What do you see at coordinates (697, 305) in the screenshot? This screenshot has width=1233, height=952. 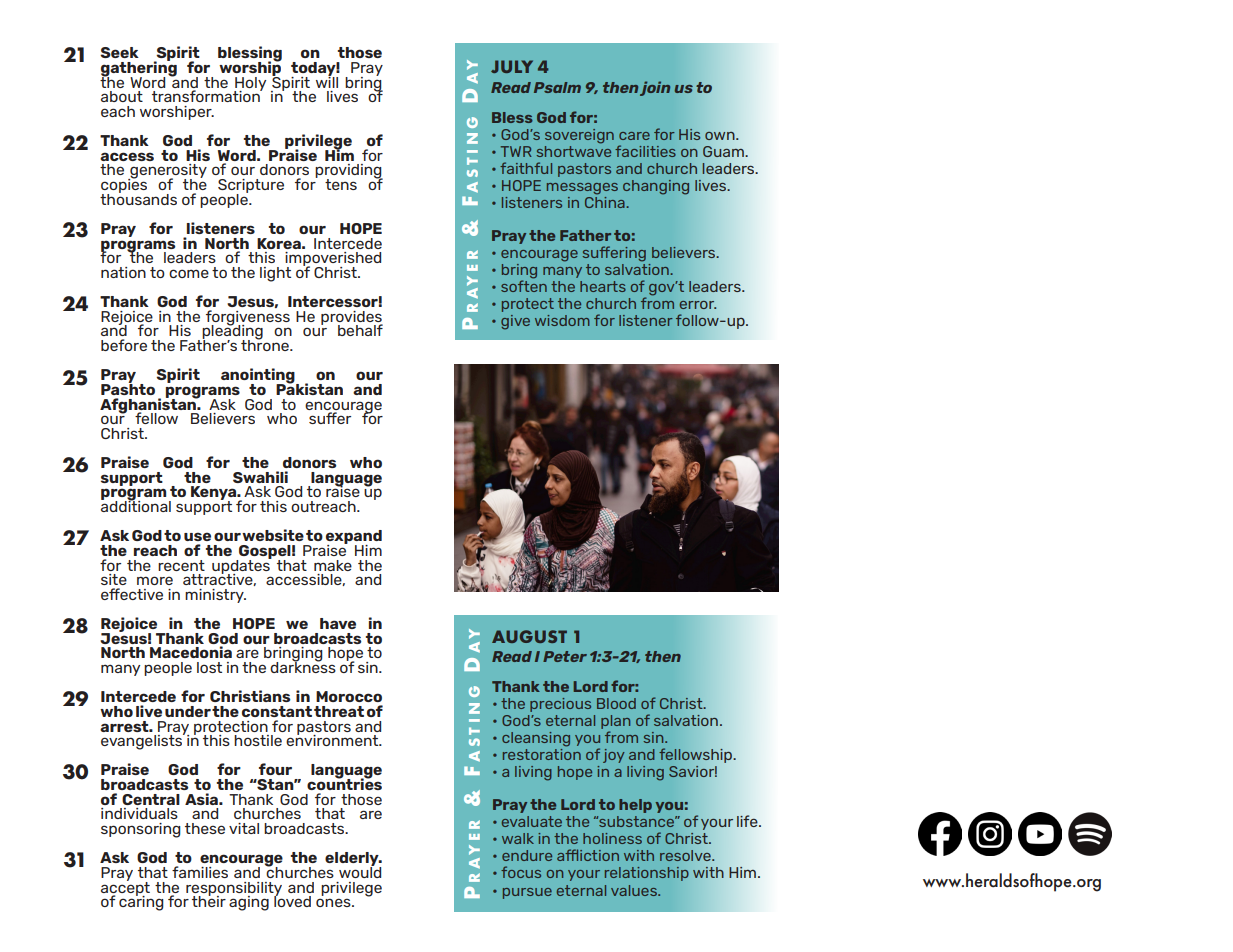 I see `error` at bounding box center [697, 305].
